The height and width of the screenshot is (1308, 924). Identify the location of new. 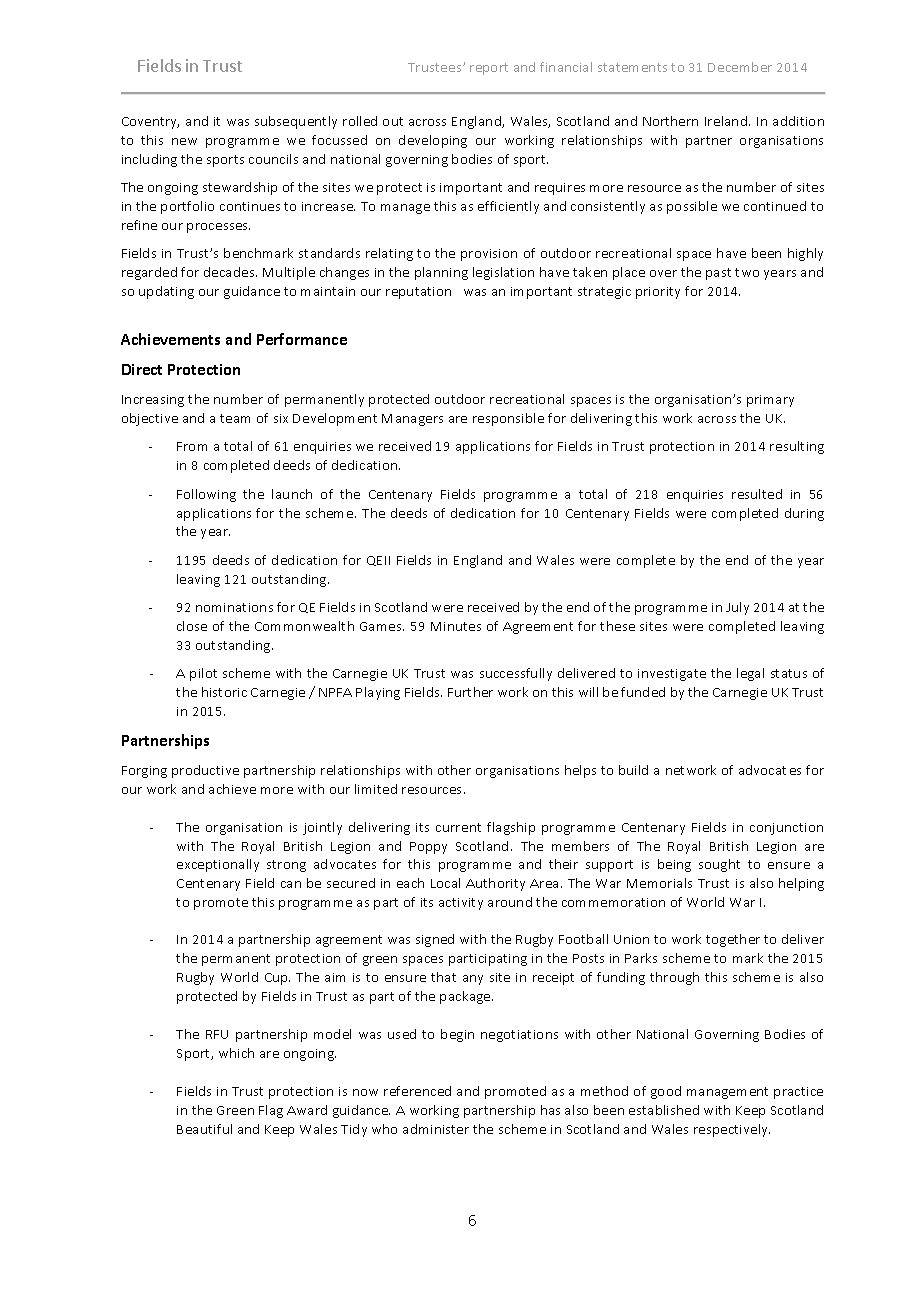
(184, 141).
